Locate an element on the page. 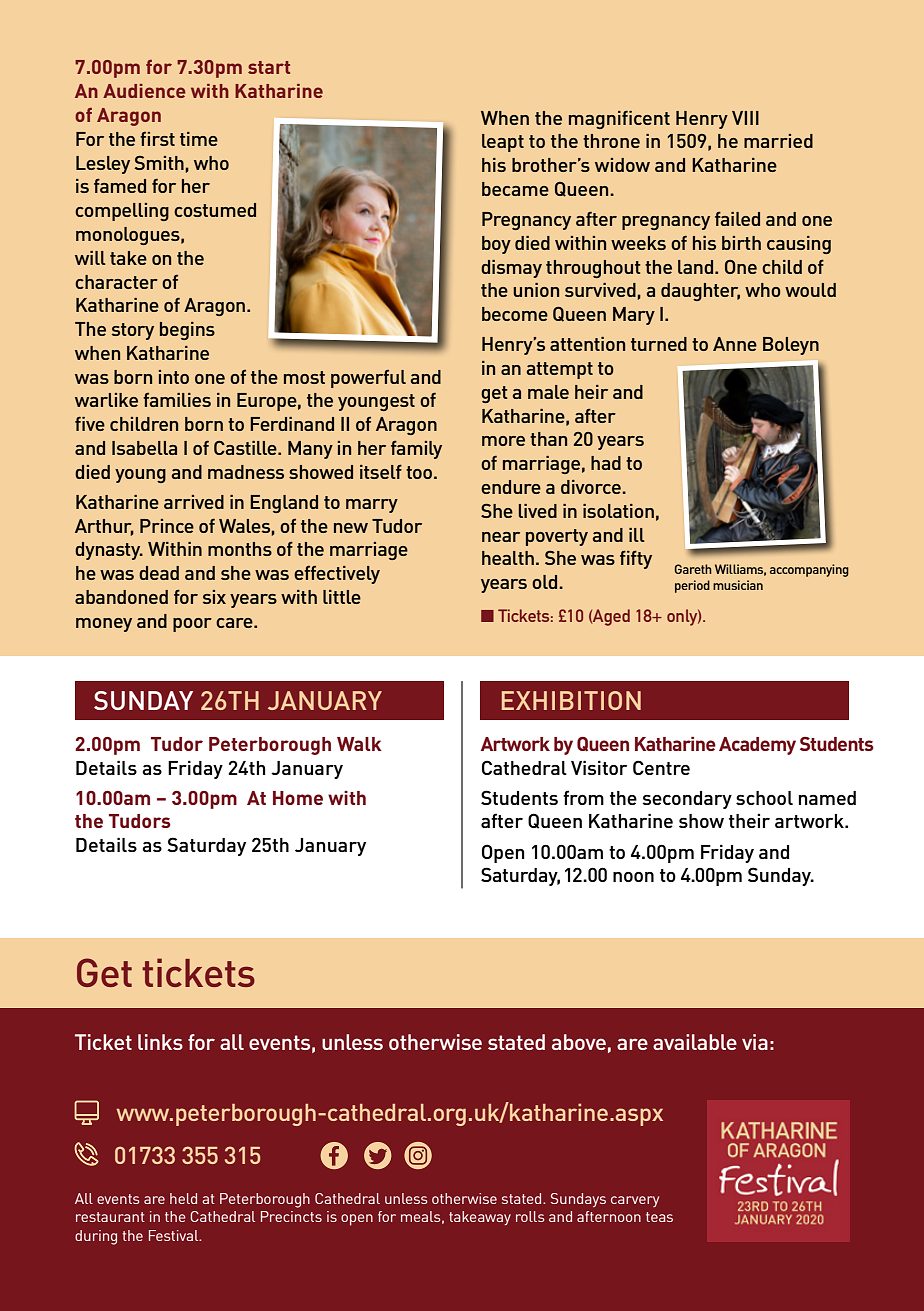  held is located at coordinates (183, 1198).
